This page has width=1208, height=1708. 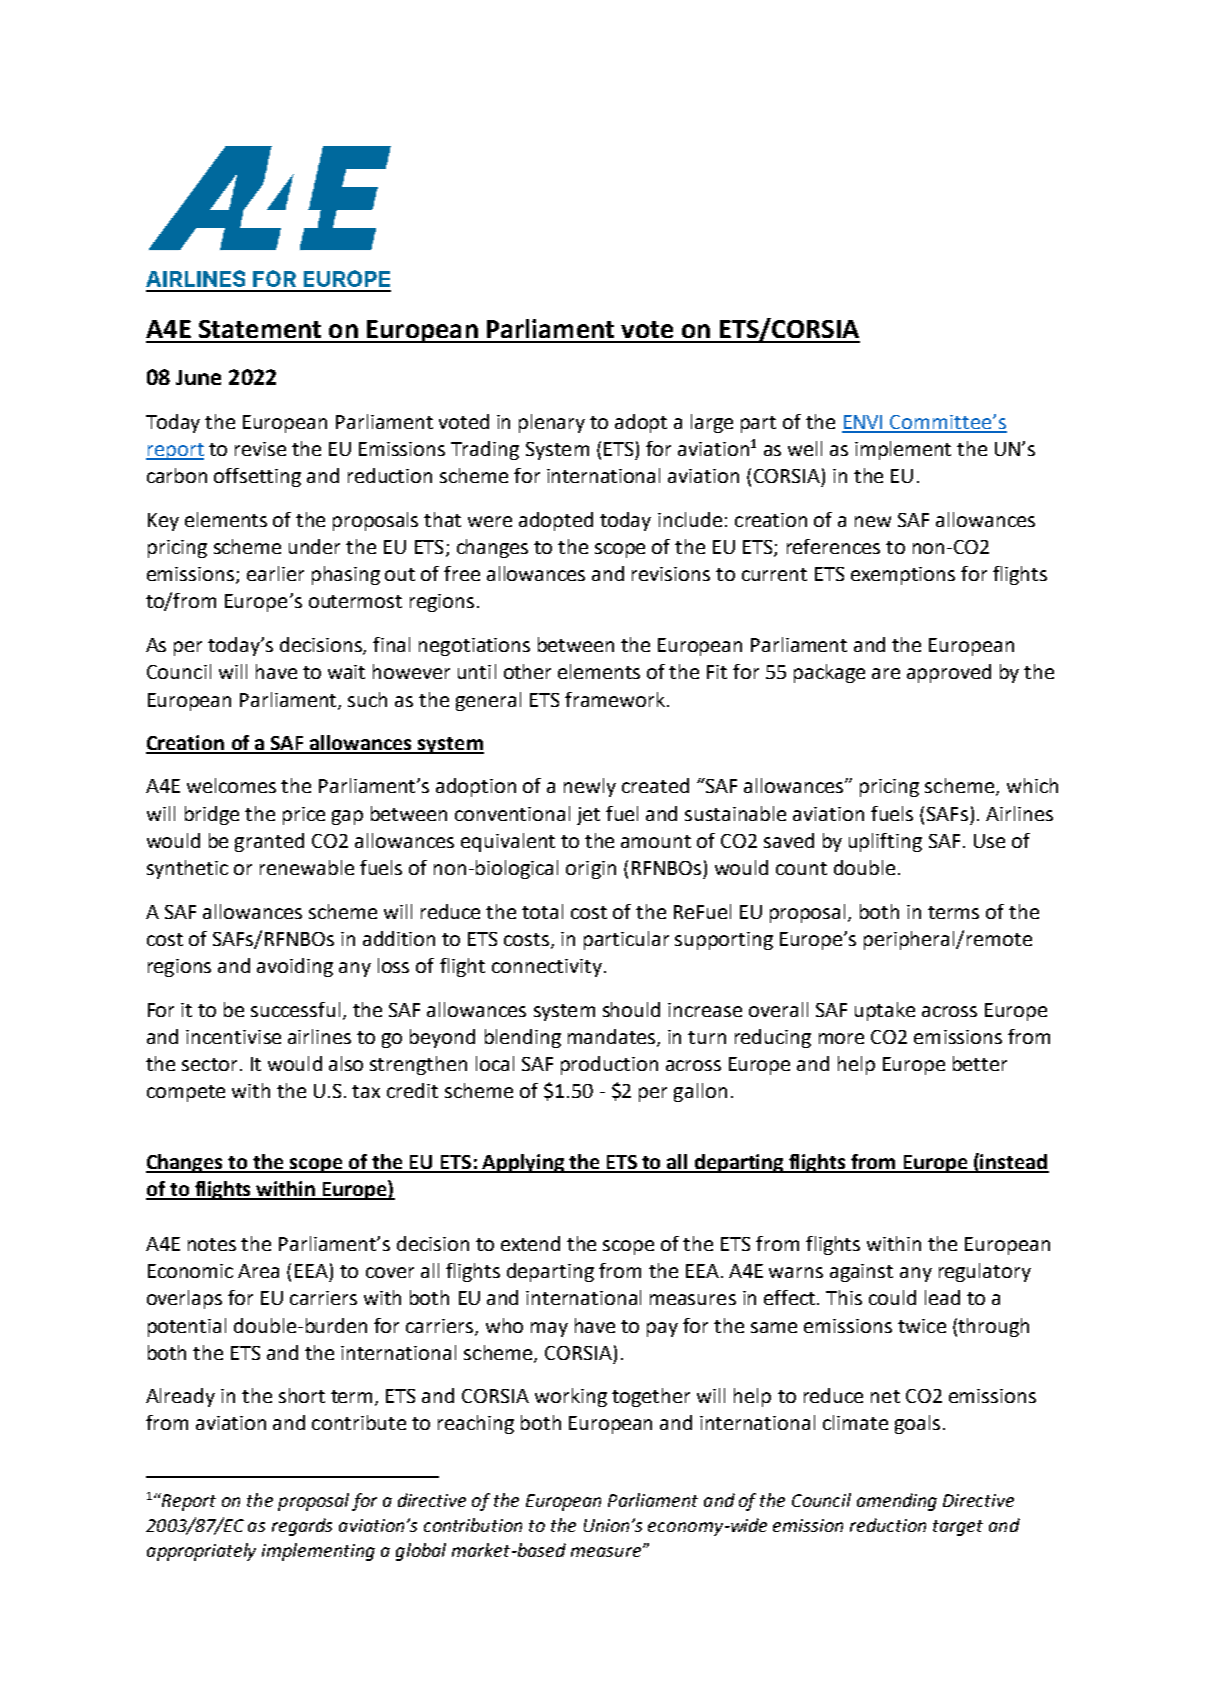 What do you see at coordinates (302, 1527) in the page?
I see `regards` at bounding box center [302, 1527].
